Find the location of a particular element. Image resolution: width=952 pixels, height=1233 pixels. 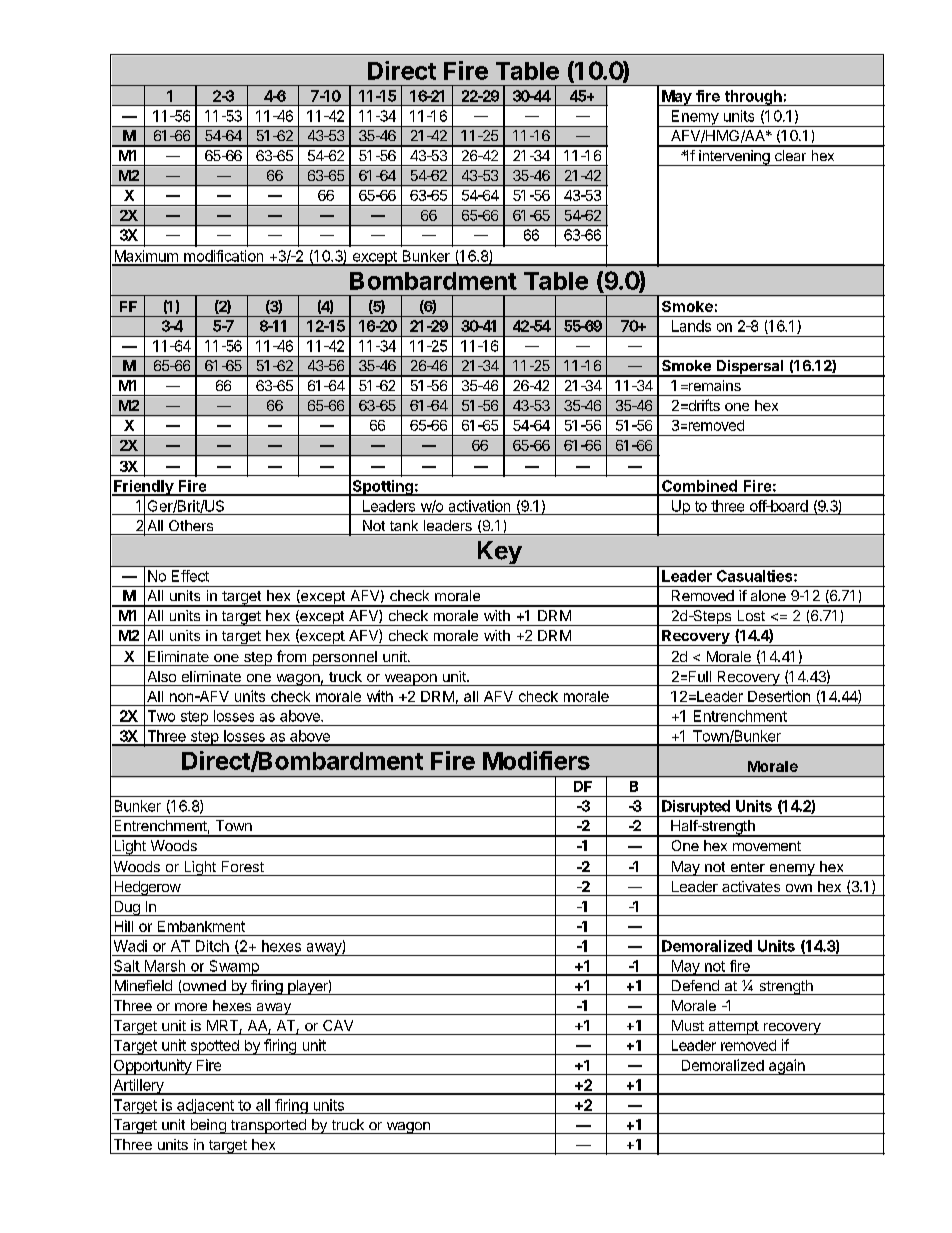

Modifiers is located at coordinates (536, 760).
